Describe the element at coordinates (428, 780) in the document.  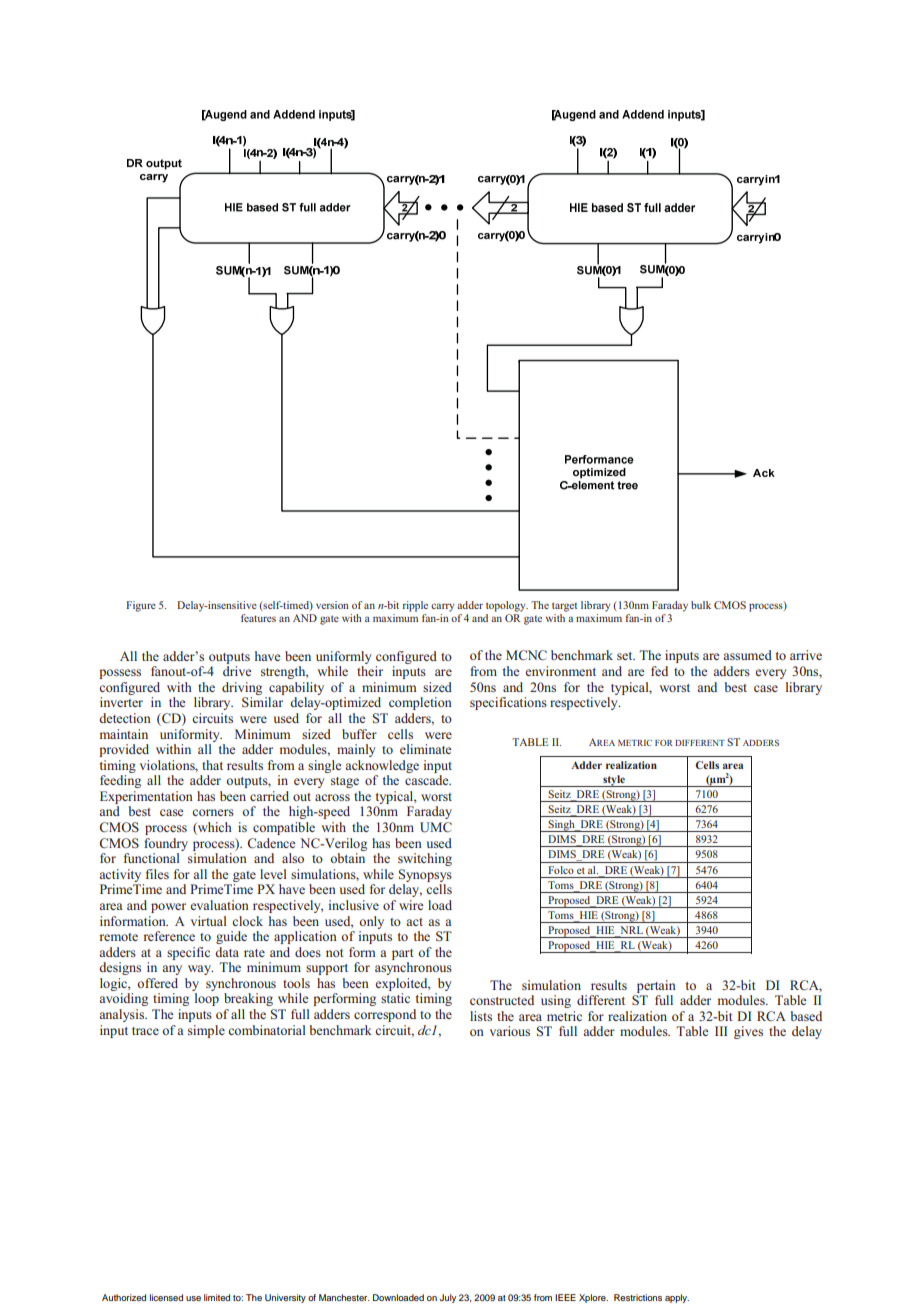
I see `cascade` at that location.
